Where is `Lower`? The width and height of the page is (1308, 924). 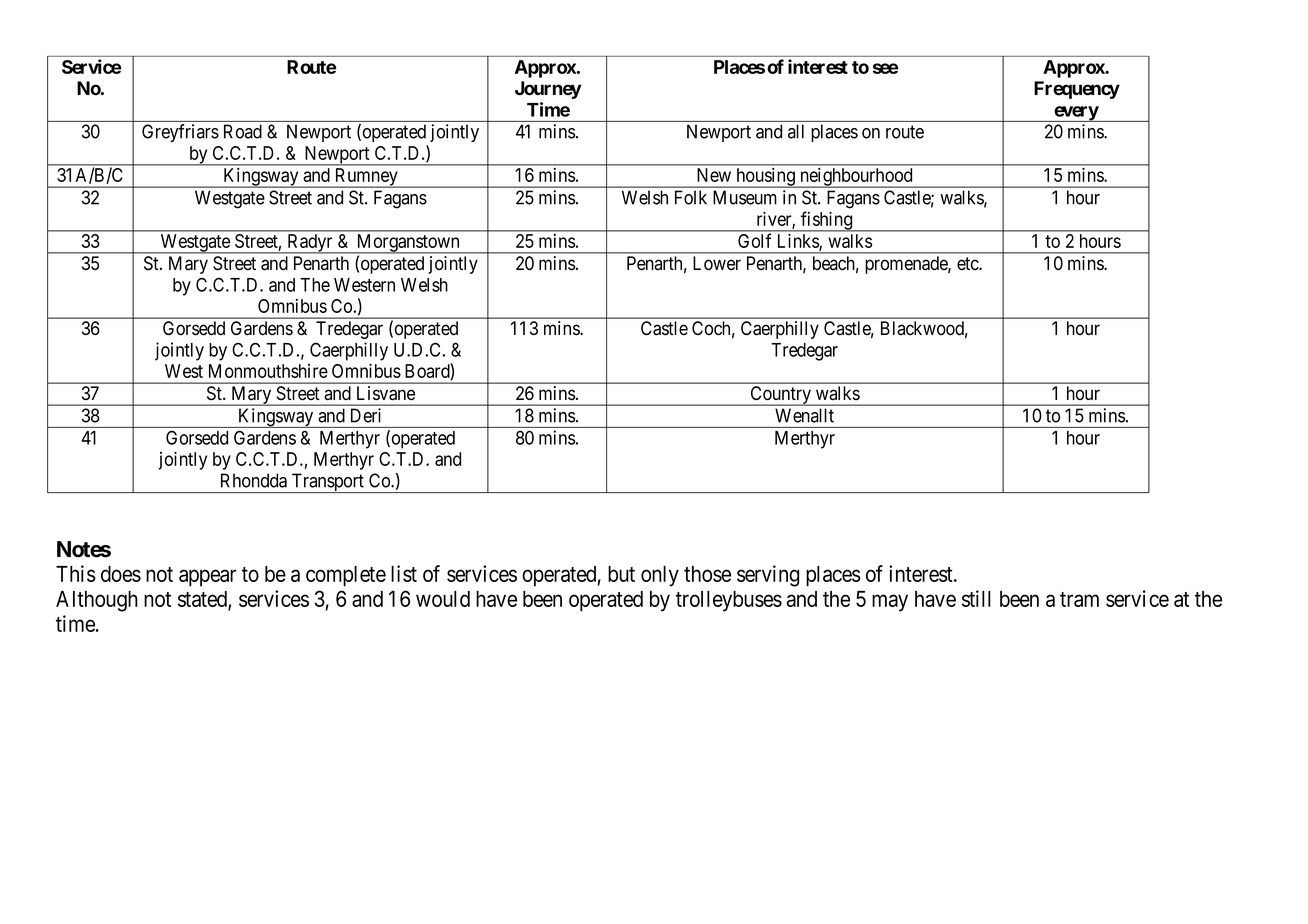
Lower is located at coordinates (717, 263).
